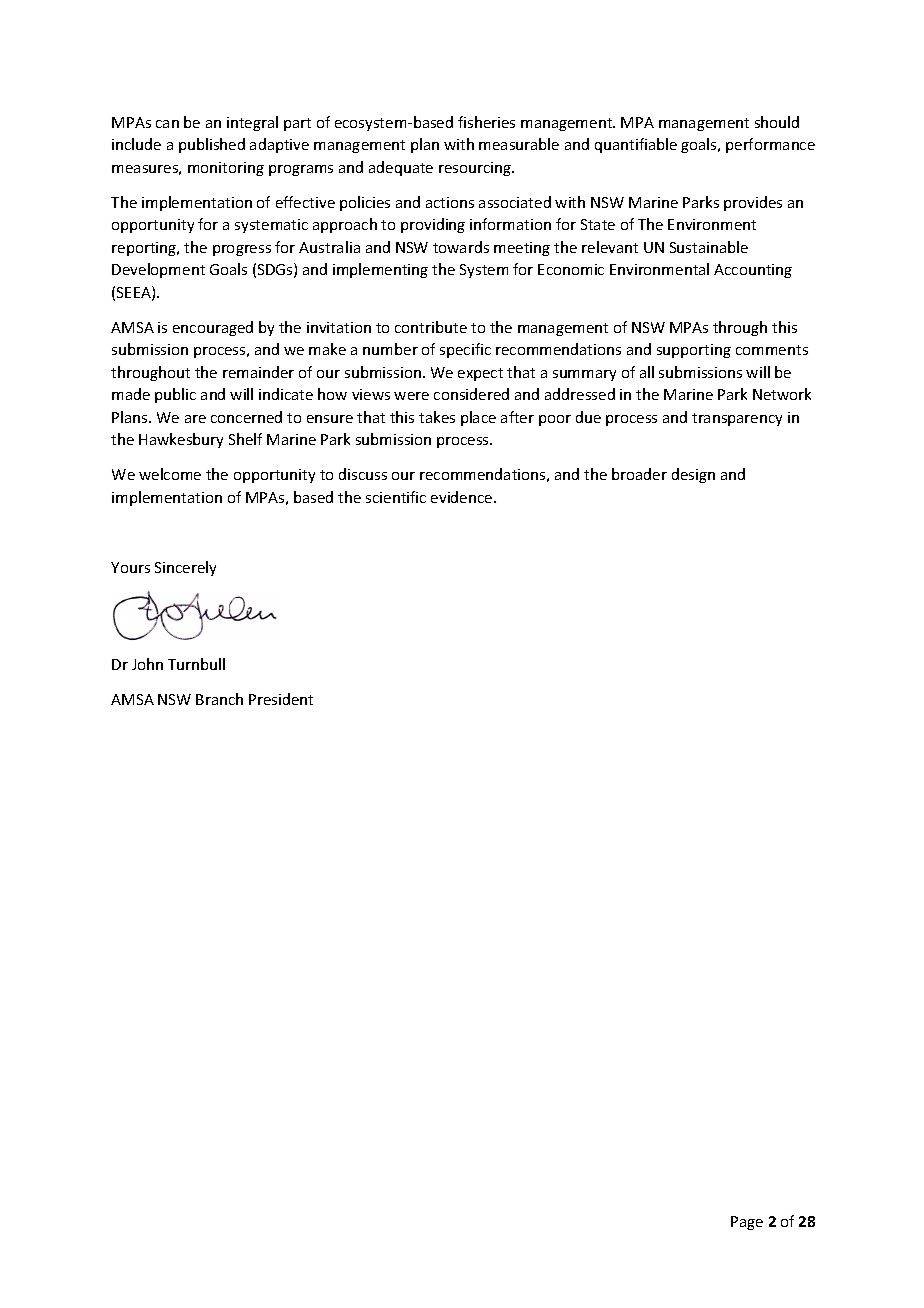 This screenshot has height=1308, width=924. What do you see at coordinates (476, 169) in the screenshot?
I see `resourcing` at bounding box center [476, 169].
